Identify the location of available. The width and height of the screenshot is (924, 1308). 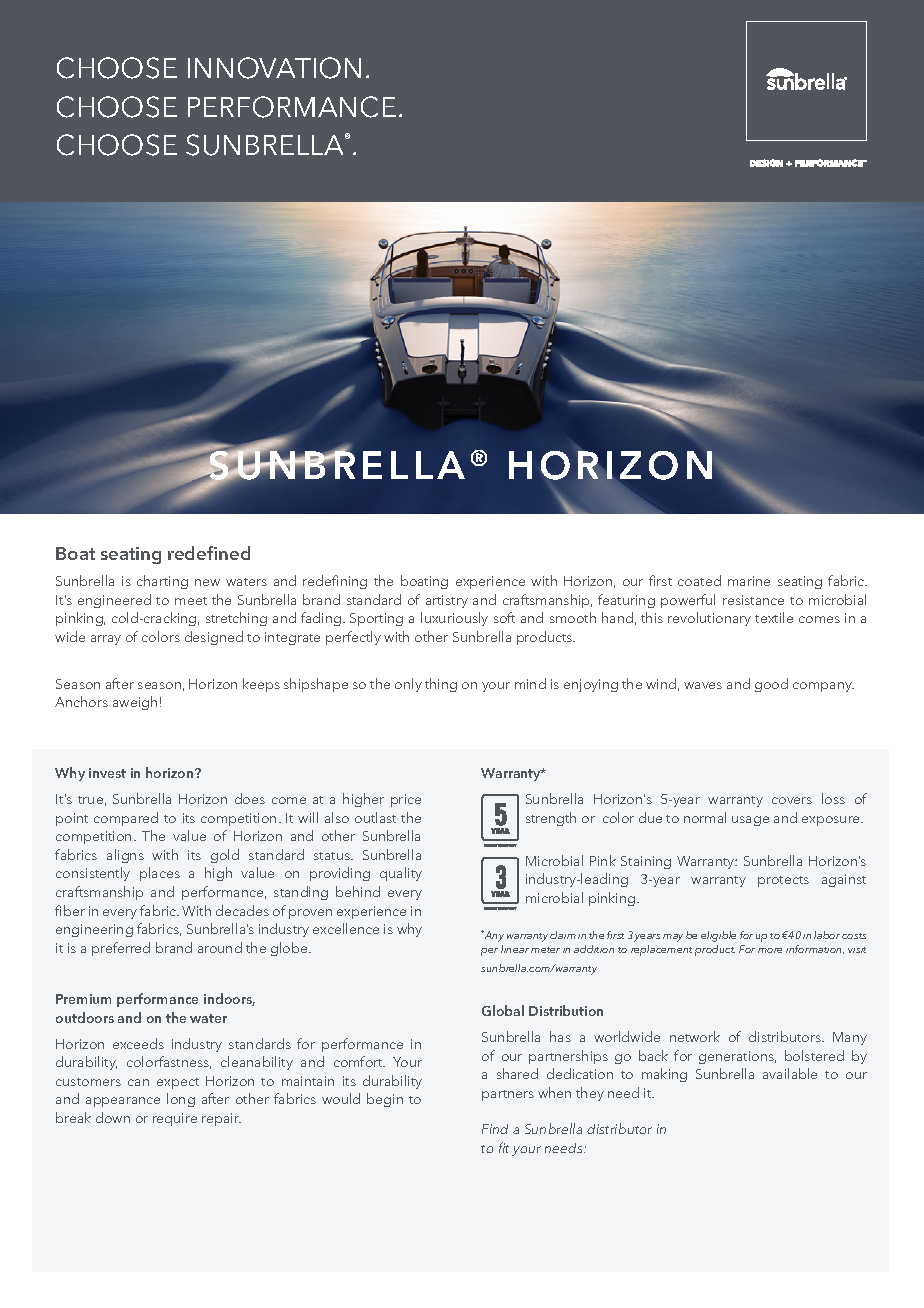
(790, 1073).
